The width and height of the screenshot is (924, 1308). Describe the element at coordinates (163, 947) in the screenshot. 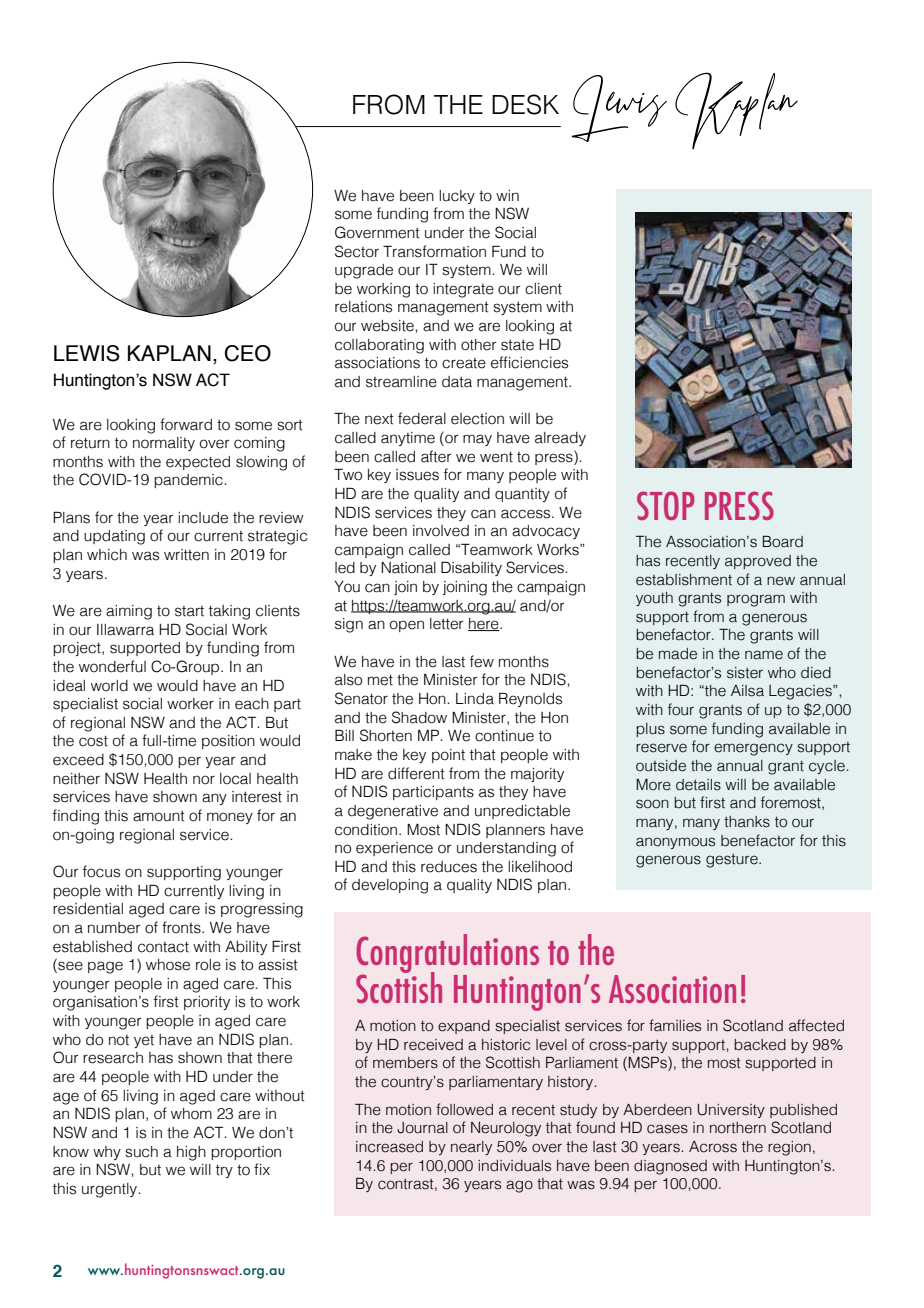

I see `contact` at that location.
